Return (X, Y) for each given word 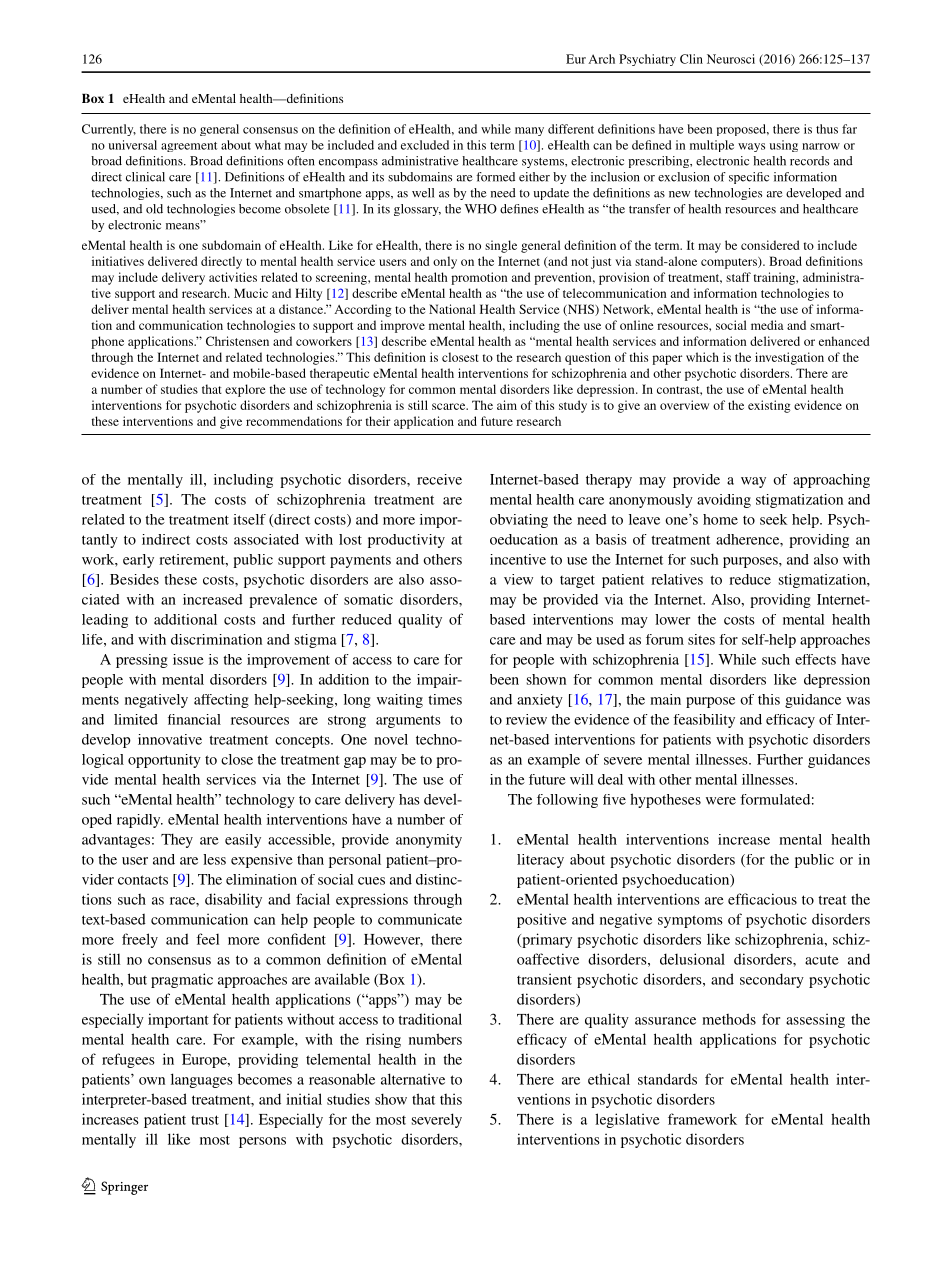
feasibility (704, 721)
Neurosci (731, 59)
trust (205, 1120)
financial (194, 719)
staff (738, 277)
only (445, 262)
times (445, 699)
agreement (189, 147)
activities (233, 277)
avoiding (724, 501)
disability (233, 900)
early (138, 561)
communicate (420, 919)
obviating (519, 521)
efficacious (762, 899)
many (529, 131)
